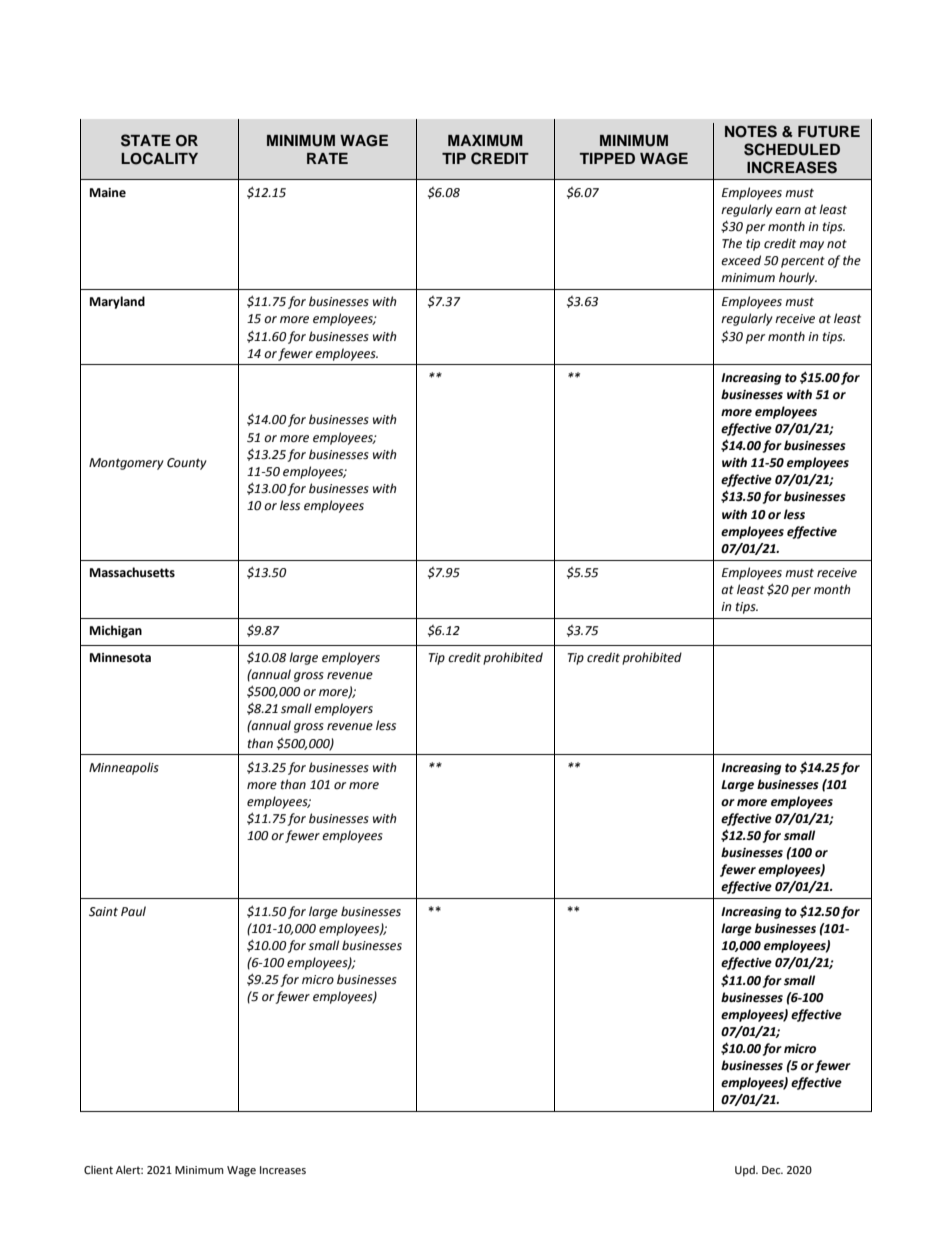  Describe the element at coordinates (159, 158) in the screenshot. I see `LOCALITY` at that location.
